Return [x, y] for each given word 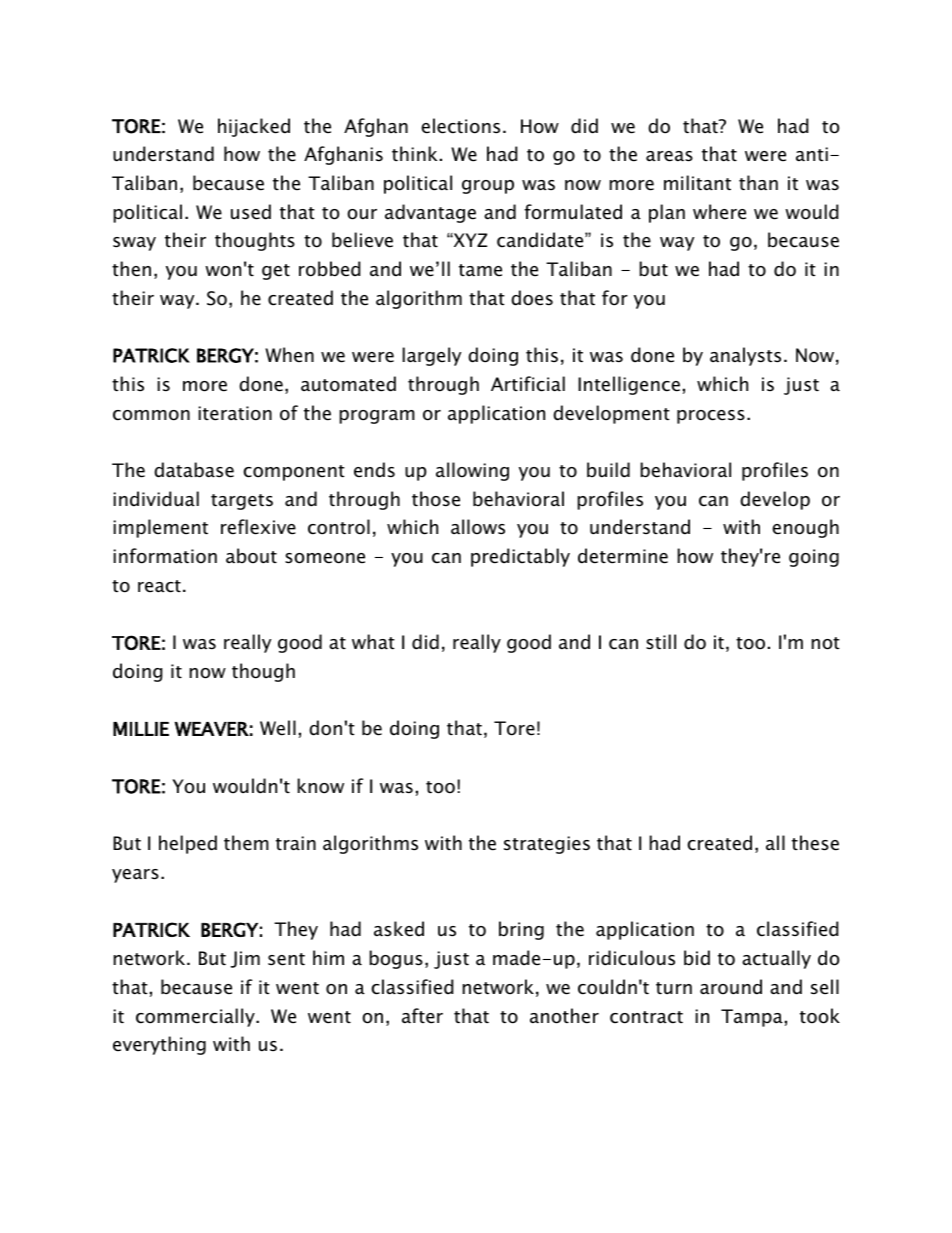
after [422, 1016]
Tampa [752, 1018]
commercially [196, 1017]
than [758, 183]
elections [460, 126]
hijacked [254, 127]
